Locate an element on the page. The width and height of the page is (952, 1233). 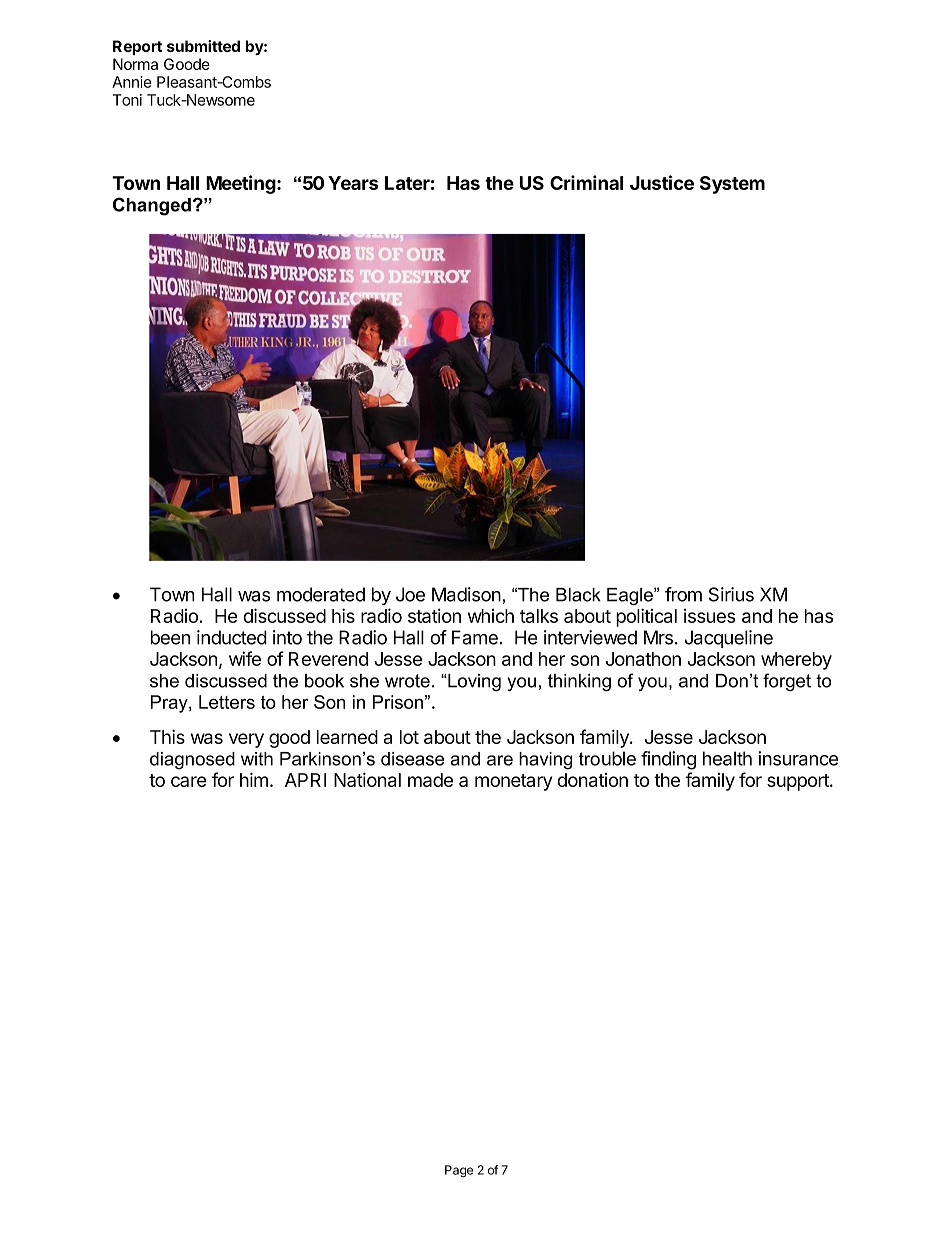
health is located at coordinates (727, 758).
